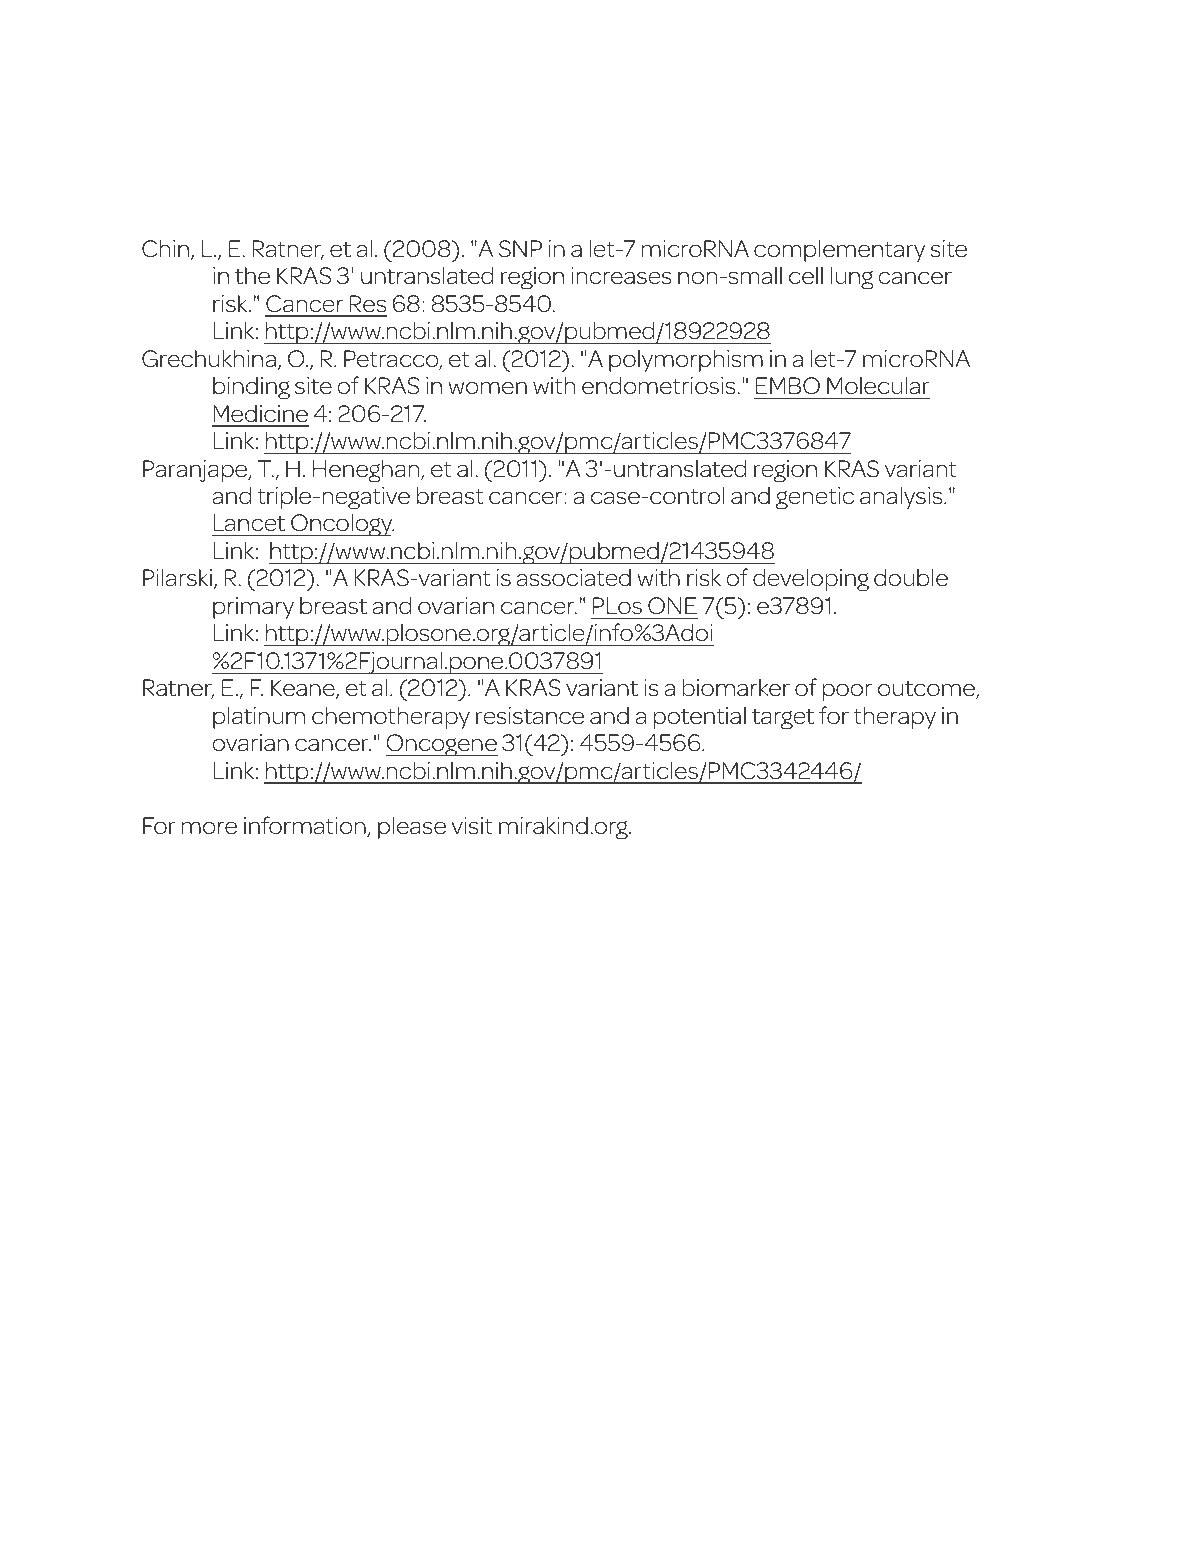  Describe the element at coordinates (927, 690) in the screenshot. I see `outcome` at that location.
